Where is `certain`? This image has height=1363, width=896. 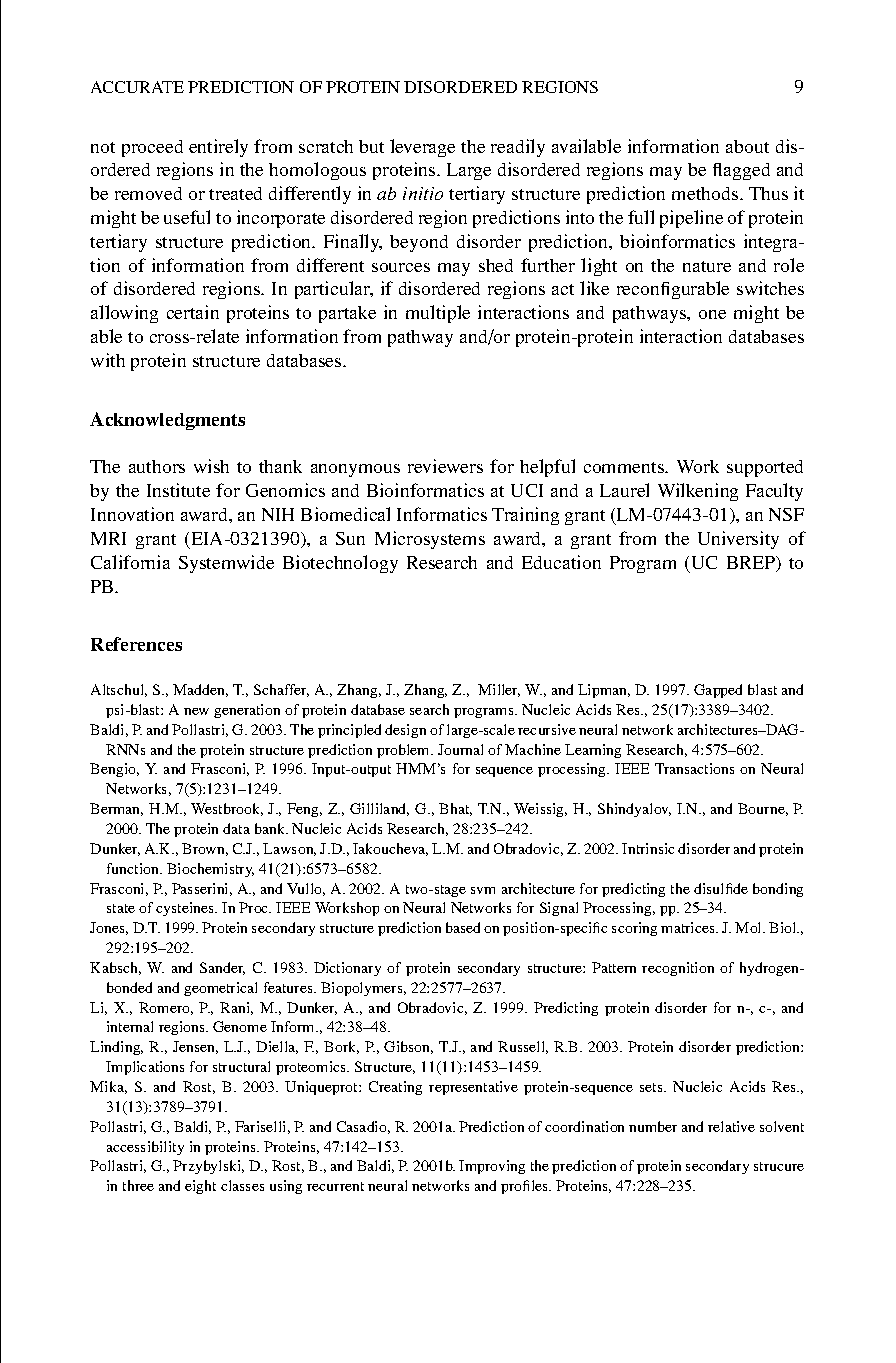 certain is located at coordinates (193, 312).
